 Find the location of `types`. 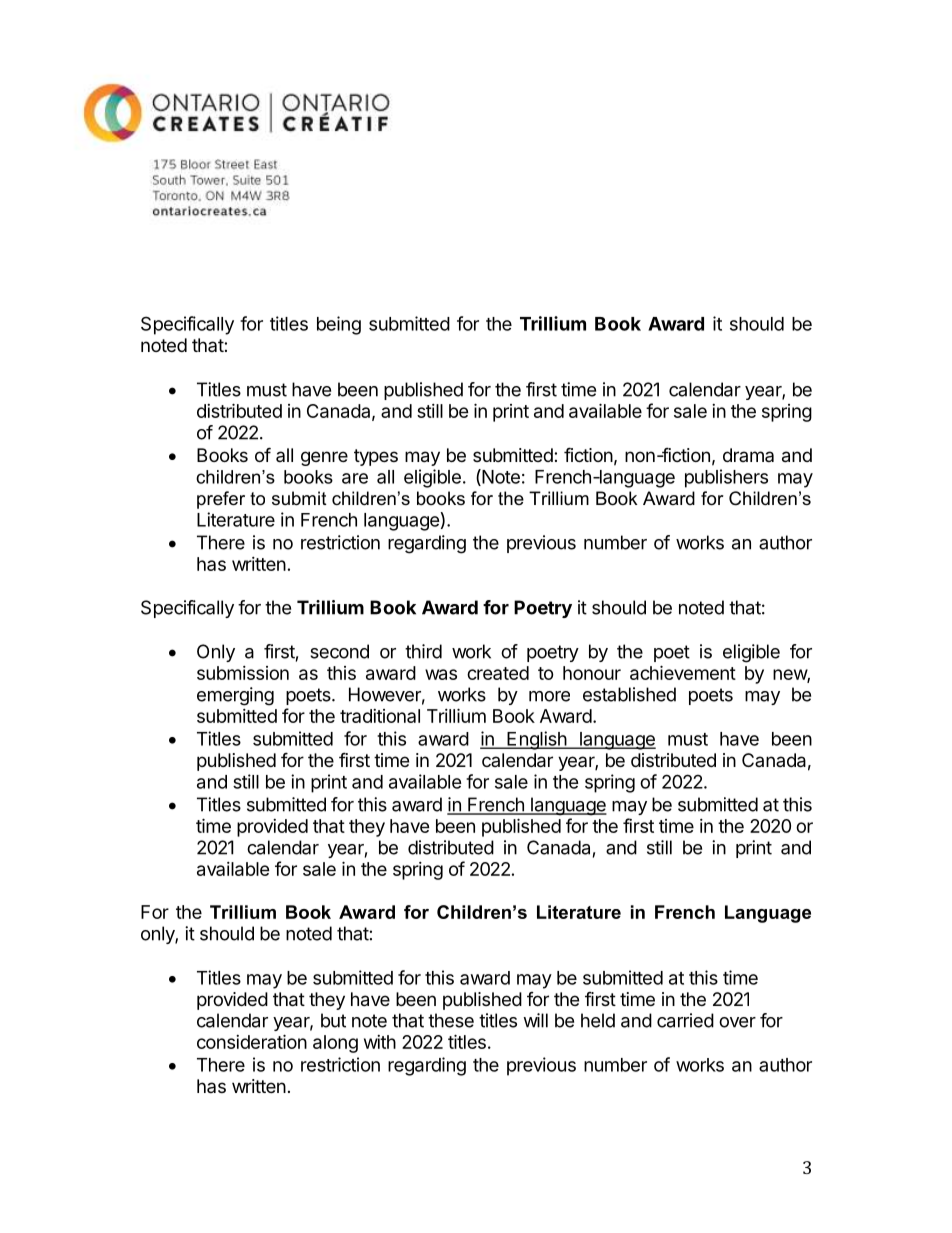

types is located at coordinates (376, 457).
